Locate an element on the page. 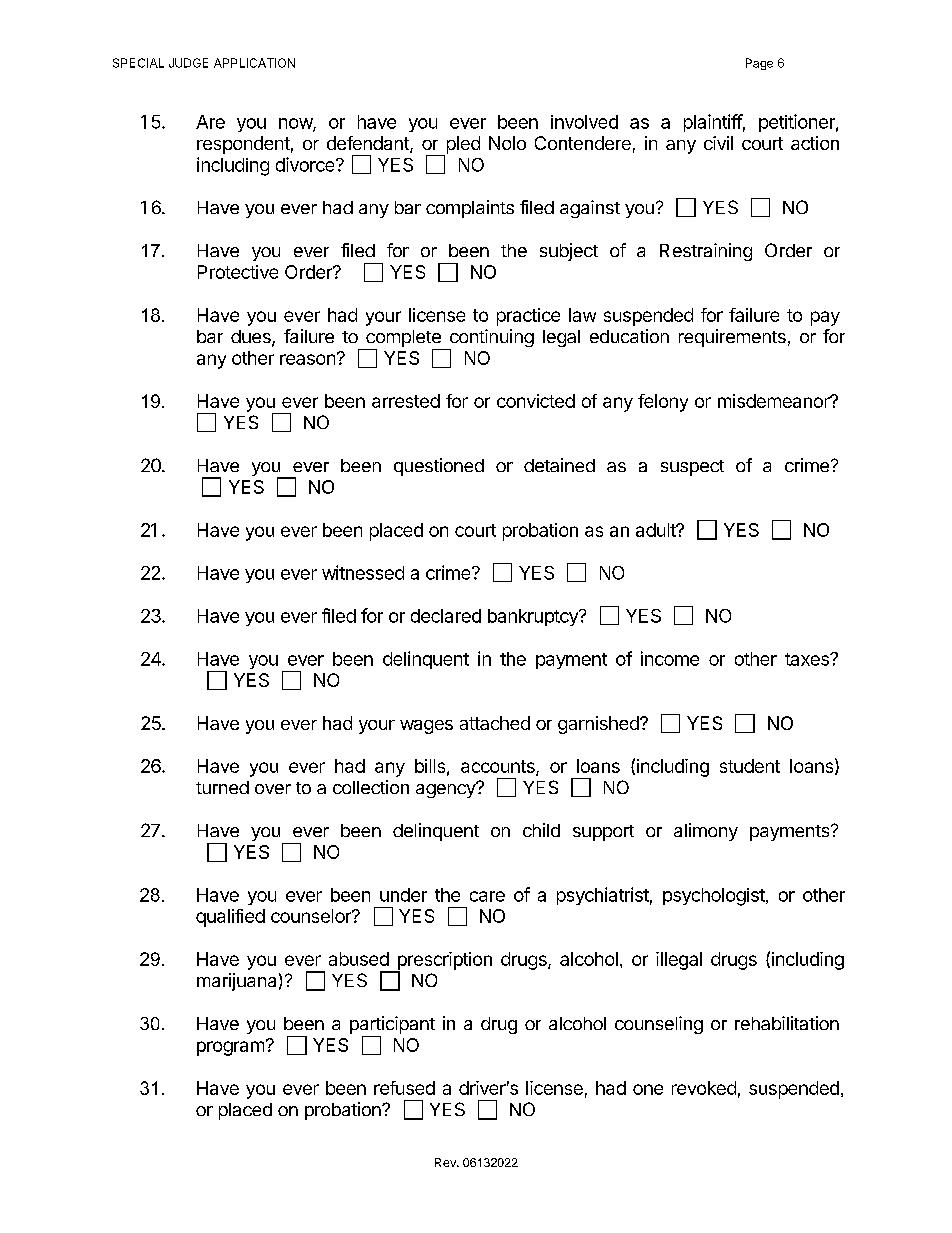 The height and width of the image is (1233, 952). JUDGE is located at coordinates (188, 63).
